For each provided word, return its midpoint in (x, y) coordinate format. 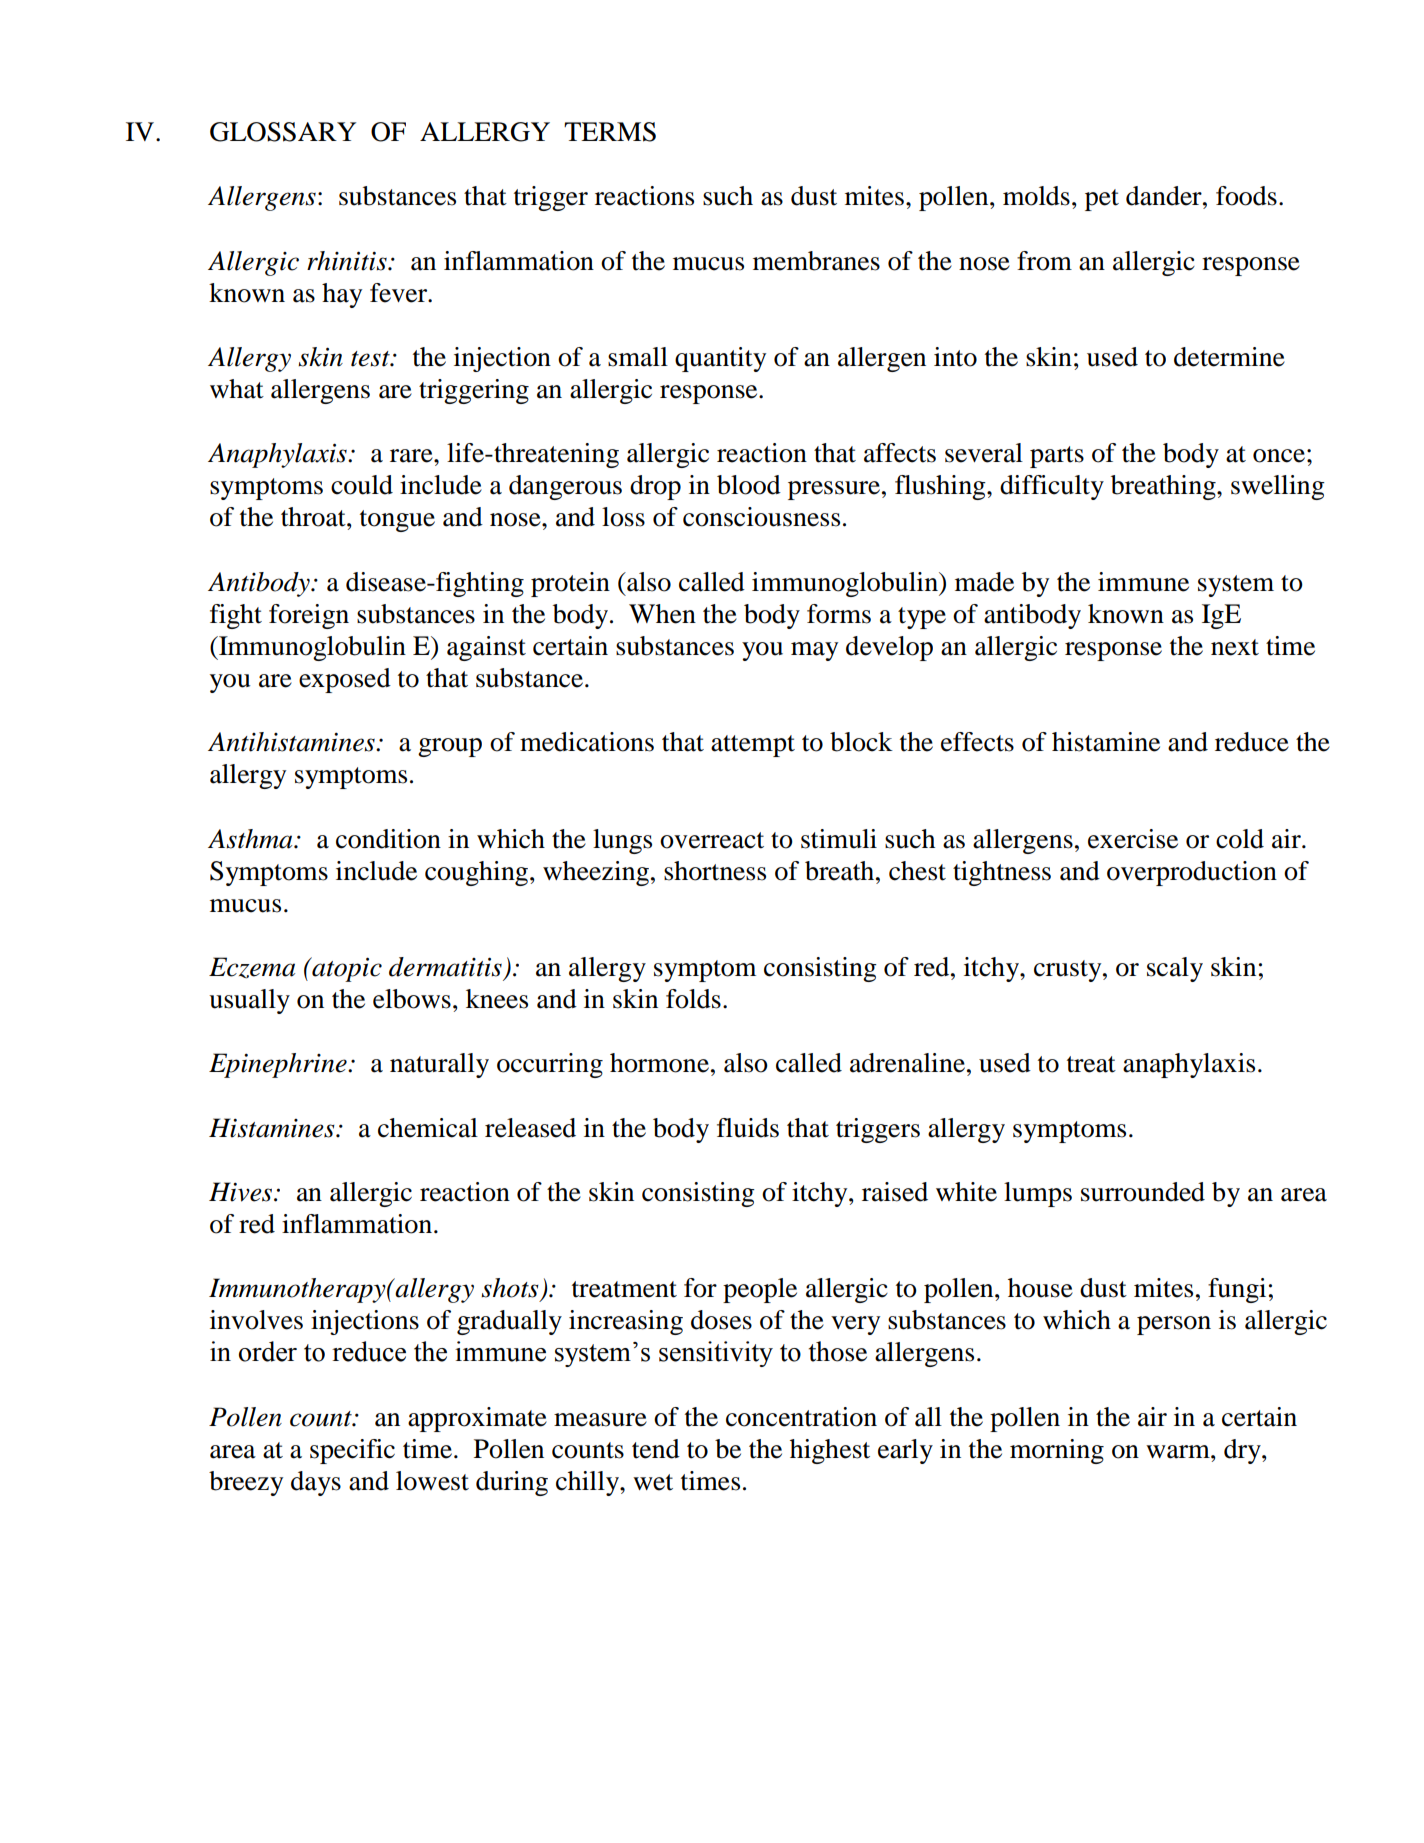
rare (412, 456)
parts (1057, 457)
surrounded (1143, 1192)
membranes (816, 261)
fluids (748, 1128)
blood (749, 485)
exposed (345, 680)
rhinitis (348, 261)
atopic (346, 969)
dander (1165, 196)
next (1235, 647)
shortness (715, 871)
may (814, 651)
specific (352, 1451)
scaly (1175, 969)
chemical (428, 1128)
